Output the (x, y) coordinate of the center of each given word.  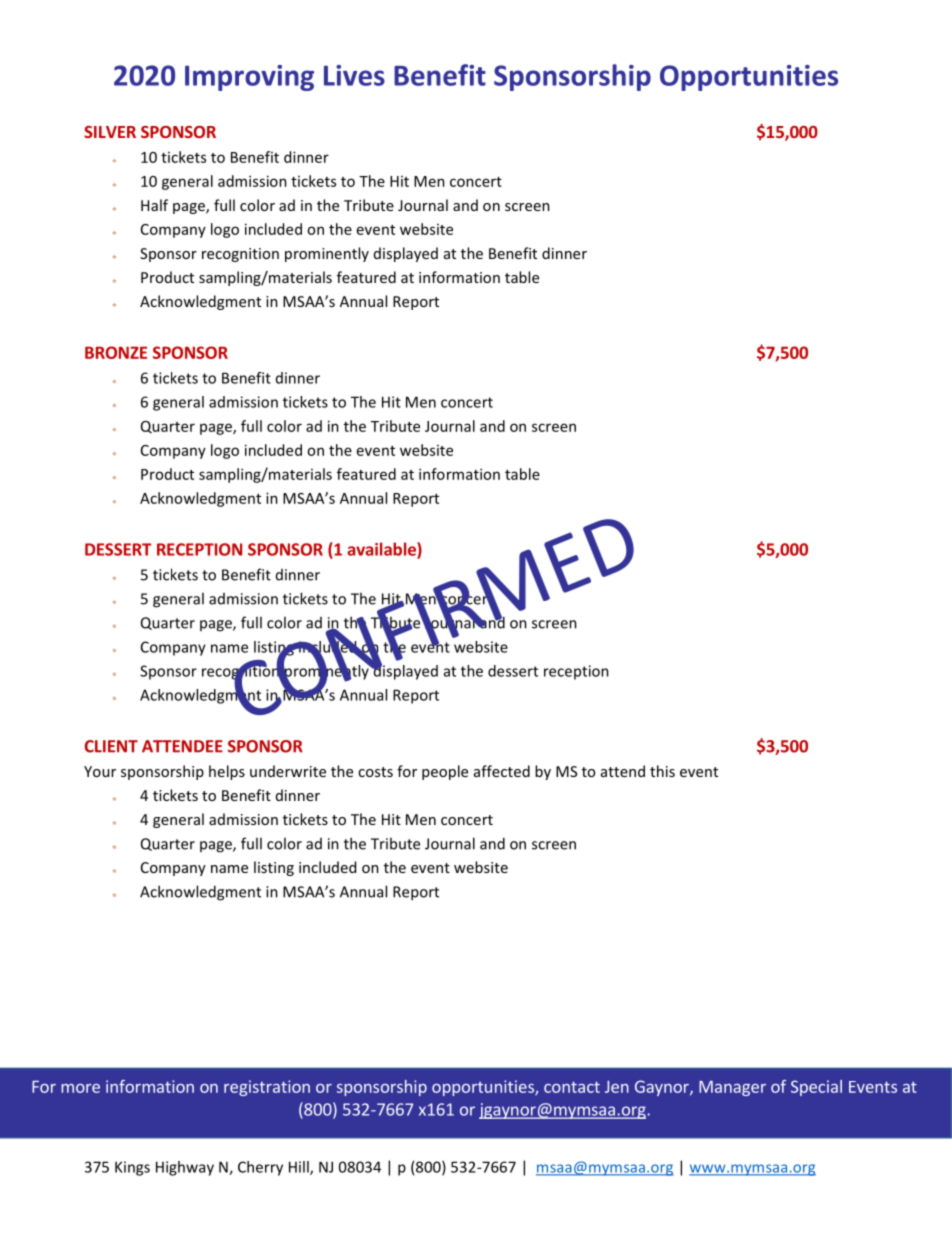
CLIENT (111, 746)
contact (572, 1087)
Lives (354, 75)
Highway (185, 1168)
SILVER (110, 132)
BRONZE (116, 352)
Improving (249, 78)
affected (502, 771)
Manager (732, 1088)
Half (154, 205)
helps (227, 772)
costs (375, 772)
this (662, 771)
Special (816, 1088)
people (445, 772)
